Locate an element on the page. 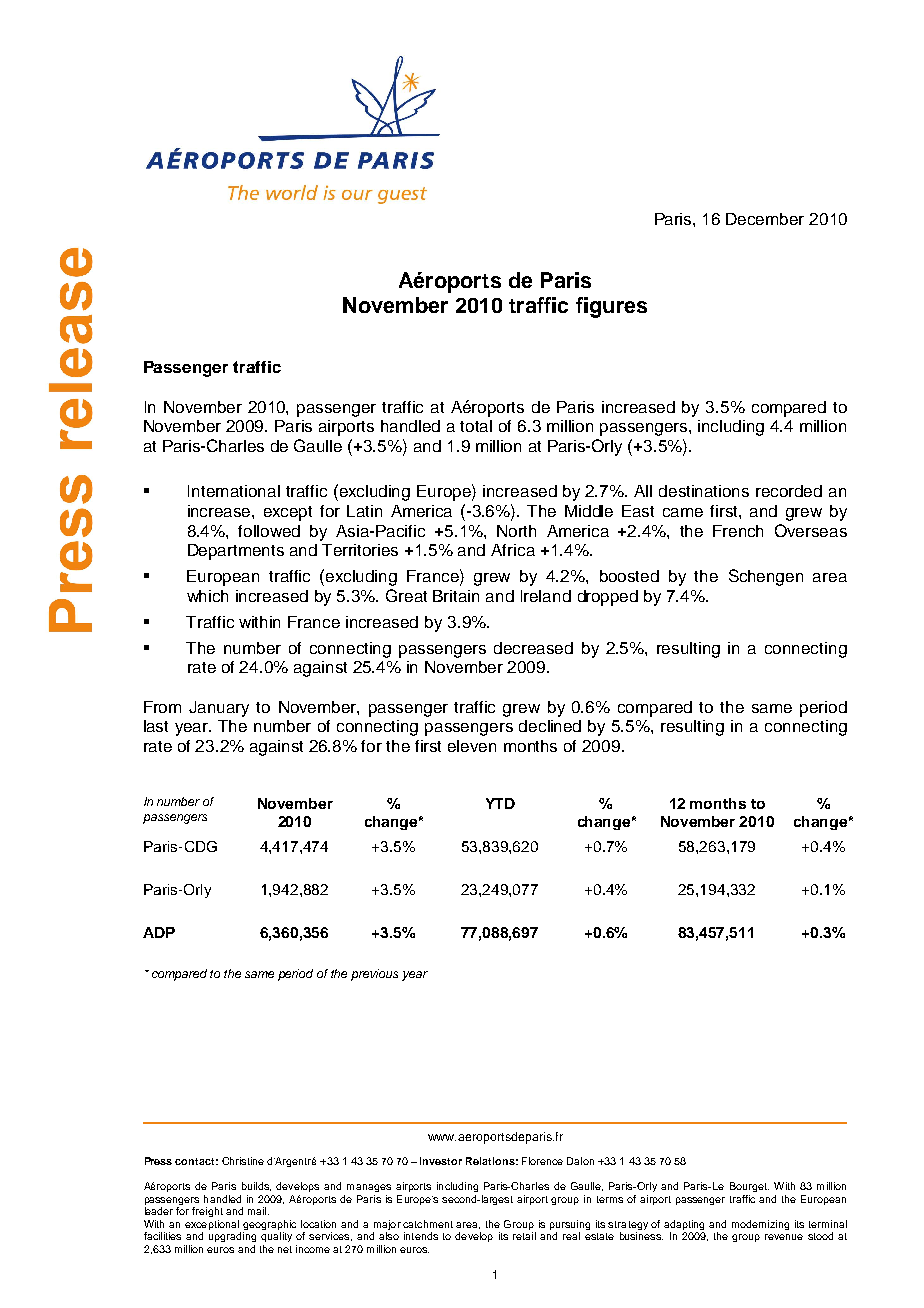 The width and height of the document is (924, 1308). previous is located at coordinates (374, 975).
